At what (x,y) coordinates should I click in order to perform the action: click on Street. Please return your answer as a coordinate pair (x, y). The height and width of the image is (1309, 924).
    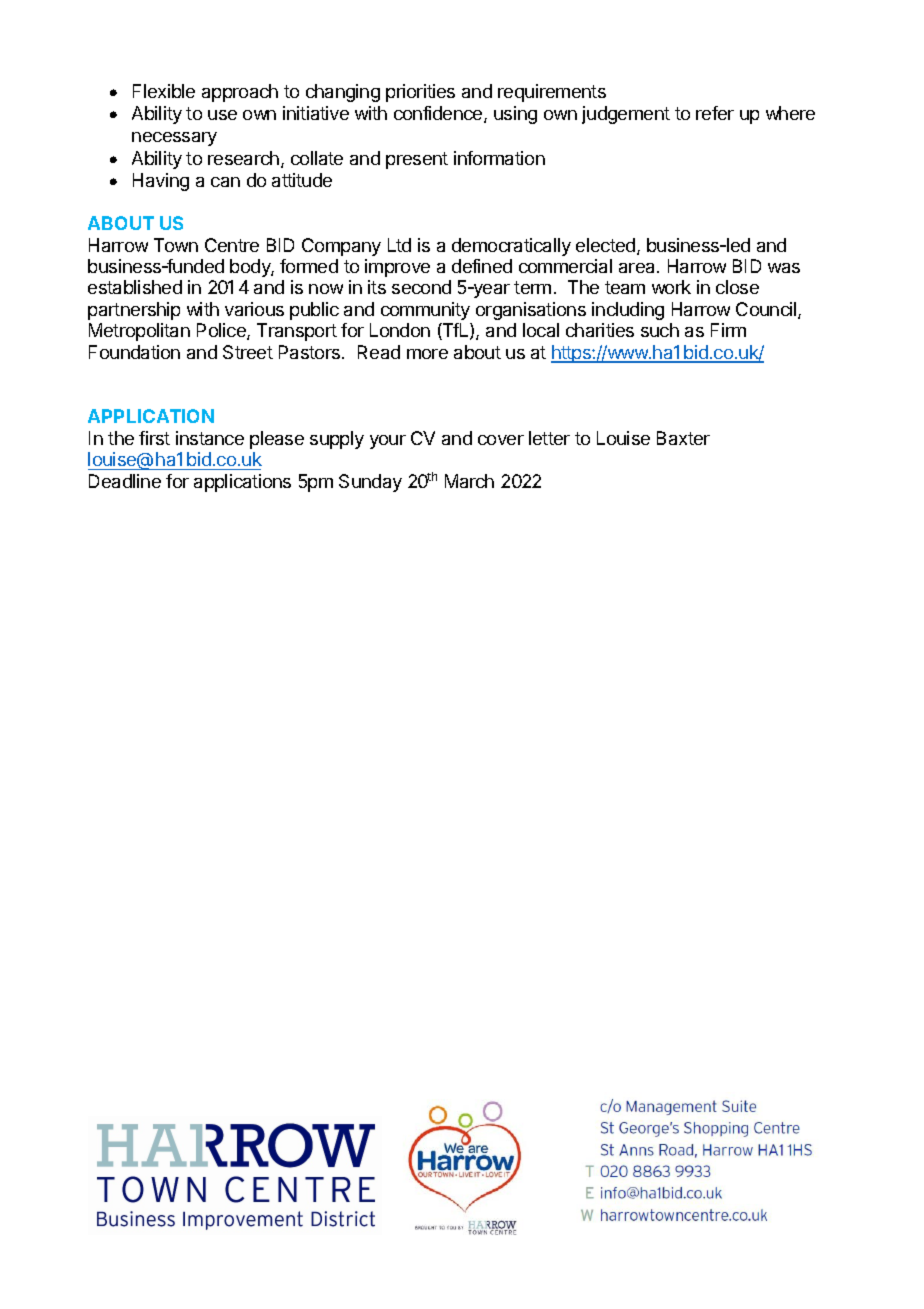
    Looking at the image, I should click on (248, 352).
